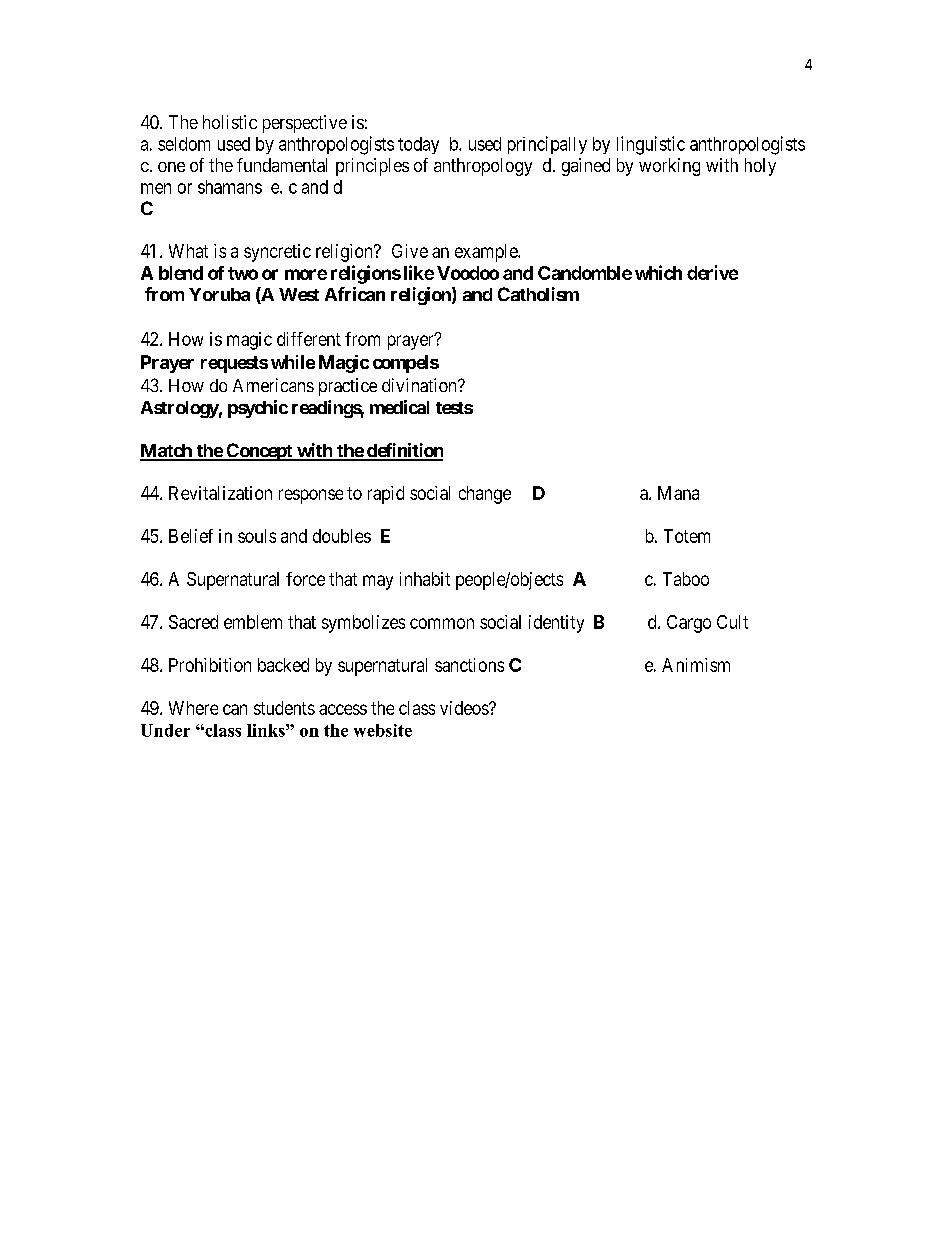 The height and width of the screenshot is (1233, 952). What do you see at coordinates (258, 409) in the screenshot?
I see `psychic` at bounding box center [258, 409].
